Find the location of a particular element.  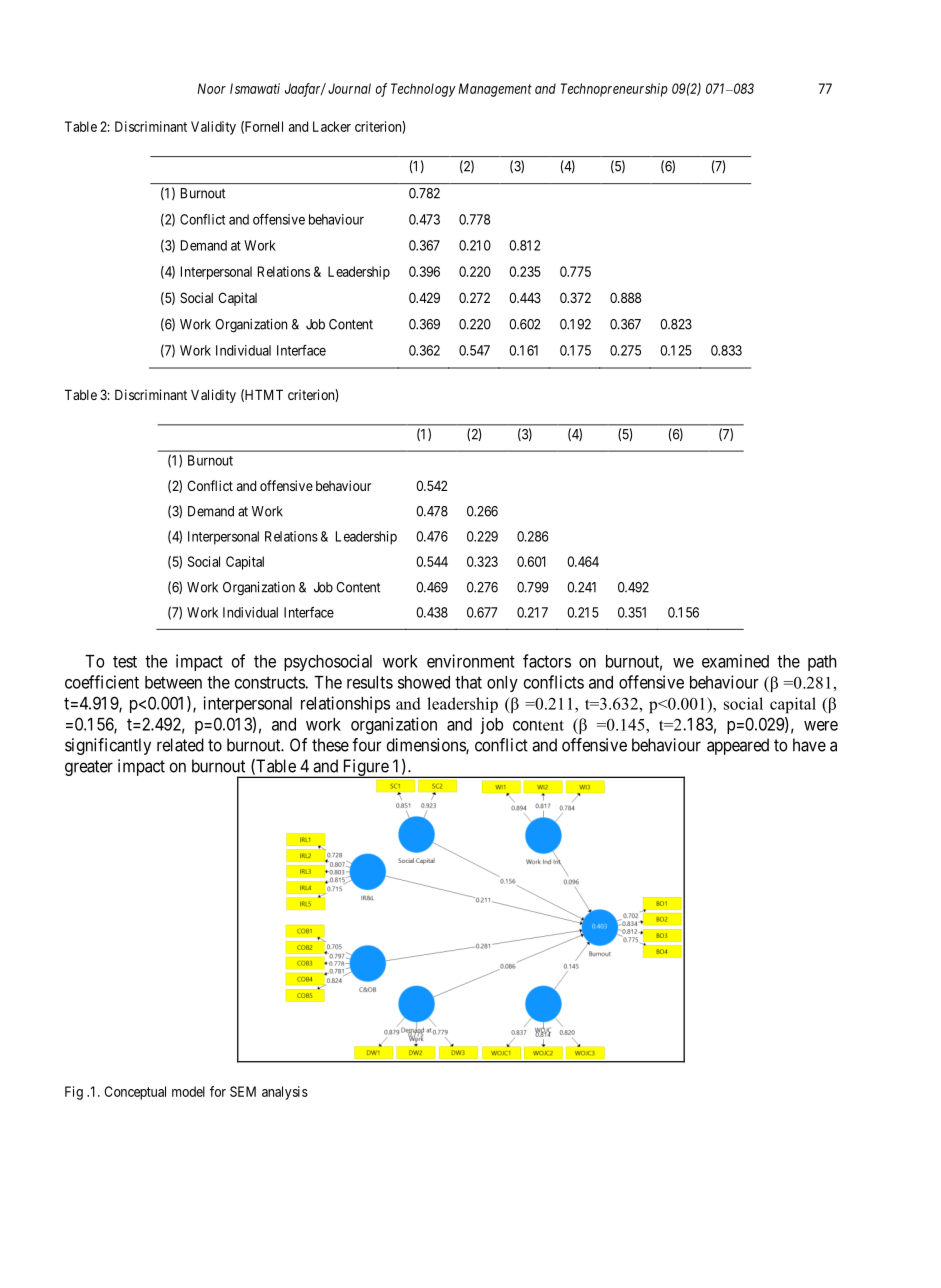

appeared is located at coordinates (738, 746).
